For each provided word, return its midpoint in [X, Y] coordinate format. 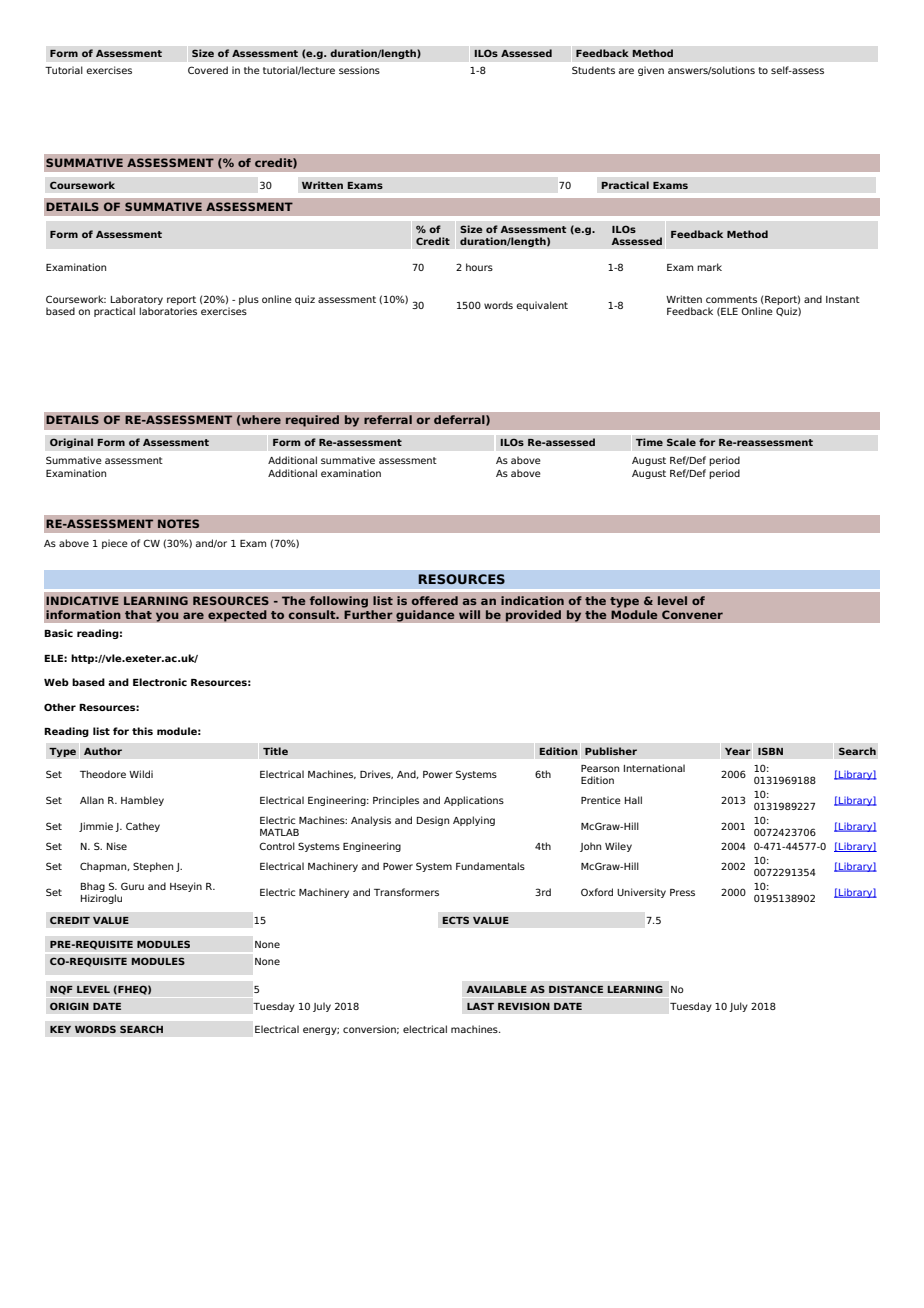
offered [435, 600]
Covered [208, 70]
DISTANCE [576, 989]
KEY [60, 1029]
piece [115, 544]
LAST [480, 1006]
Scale [681, 442]
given [651, 71]
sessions [359, 70]
